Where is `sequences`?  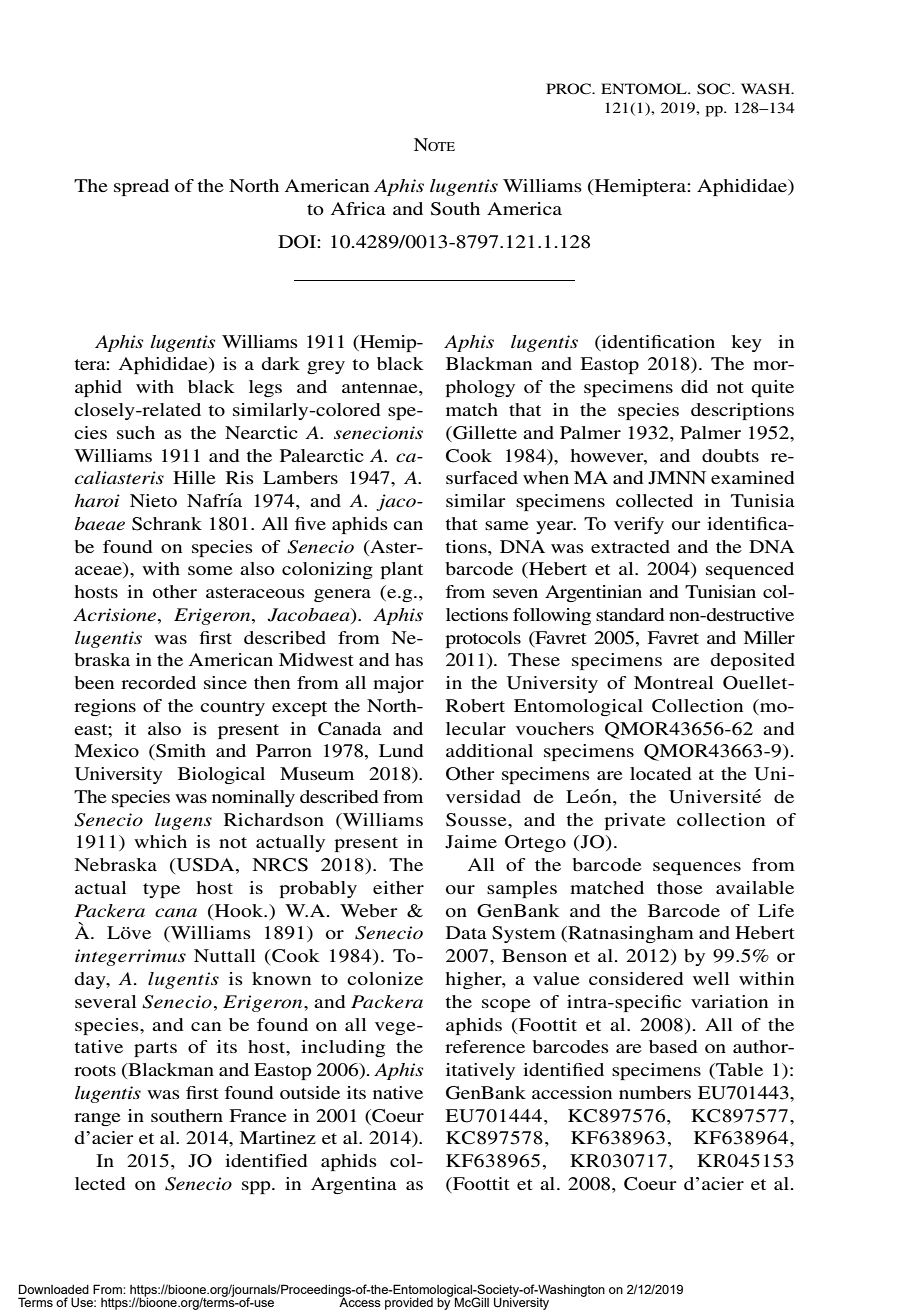
sequences is located at coordinates (697, 868).
